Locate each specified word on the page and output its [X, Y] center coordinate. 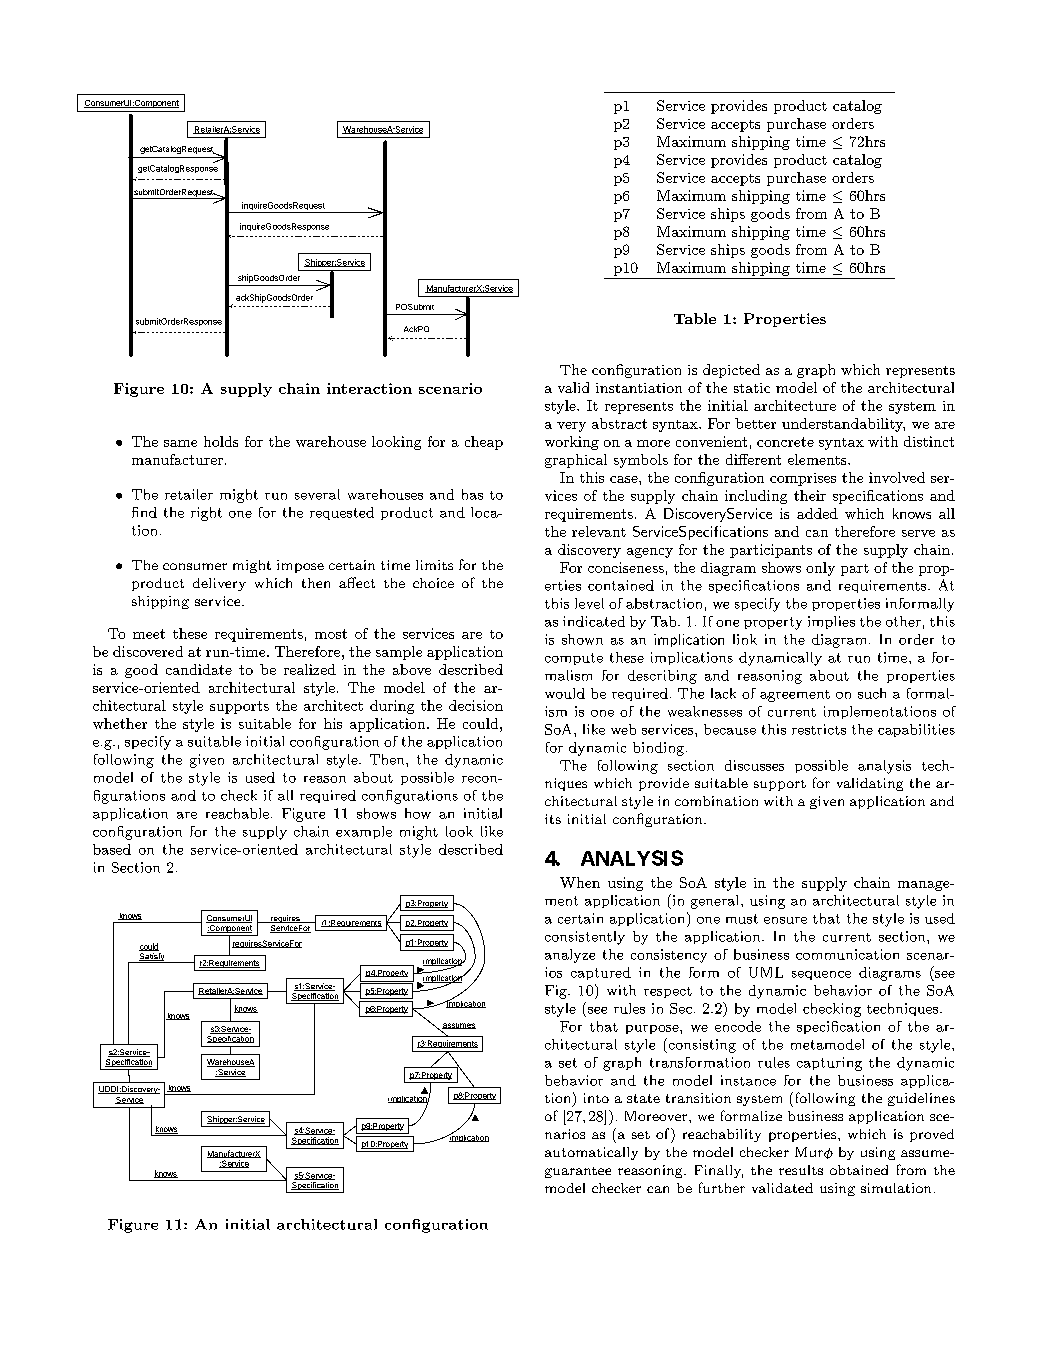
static [752, 388]
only [820, 569]
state [643, 1098]
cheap [484, 443]
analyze [570, 956]
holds [221, 441]
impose [300, 566]
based [112, 849]
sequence [821, 975]
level [589, 603]
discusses [754, 765]
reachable [237, 813]
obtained [859, 1170]
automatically [591, 1153]
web [623, 729]
